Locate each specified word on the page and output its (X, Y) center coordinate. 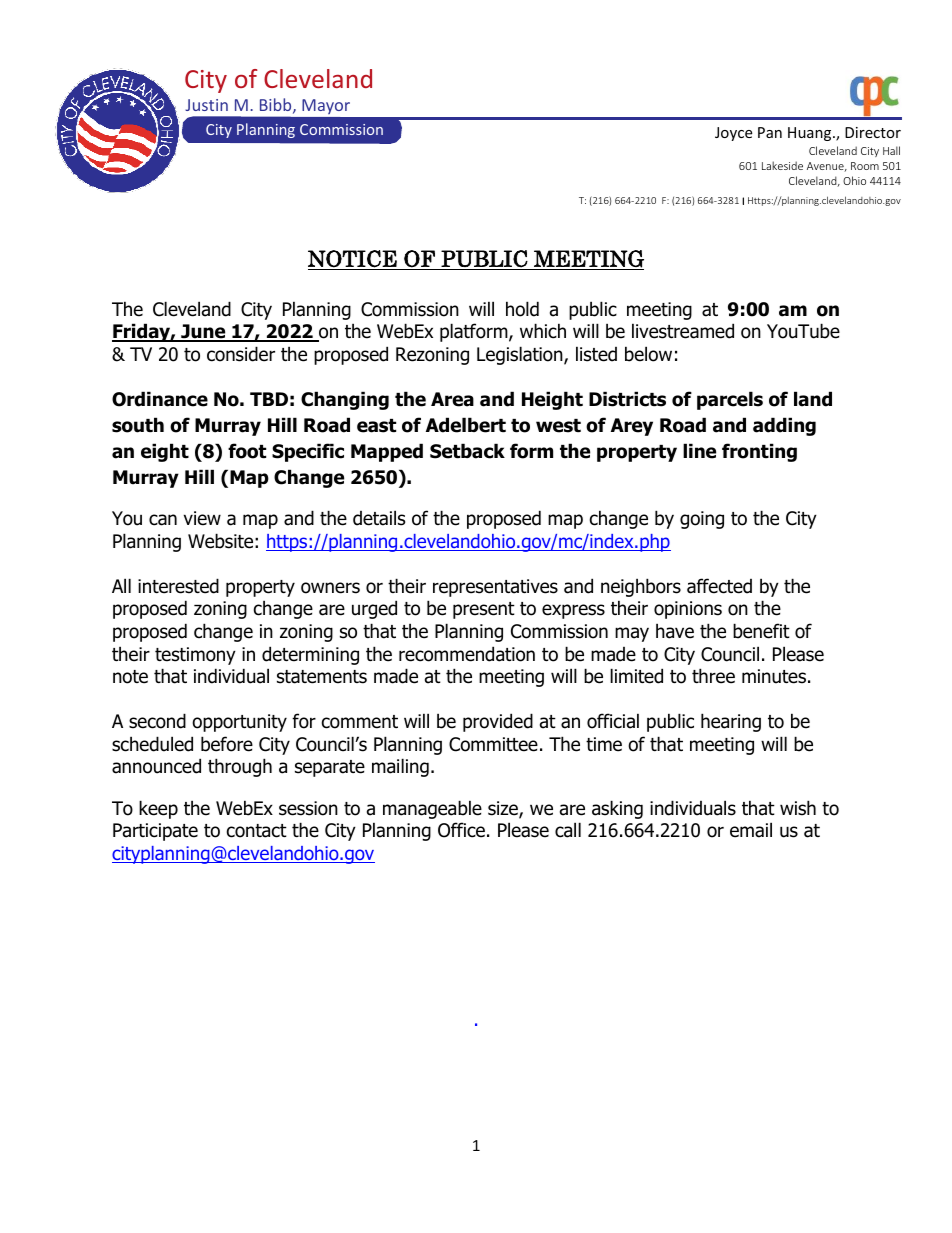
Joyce (733, 134)
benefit (761, 631)
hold (522, 309)
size (504, 809)
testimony (195, 656)
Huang (811, 134)
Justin (206, 105)
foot (247, 451)
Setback (467, 451)
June (203, 332)
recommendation (467, 654)
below (648, 354)
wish (798, 808)
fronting (759, 452)
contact (257, 831)
